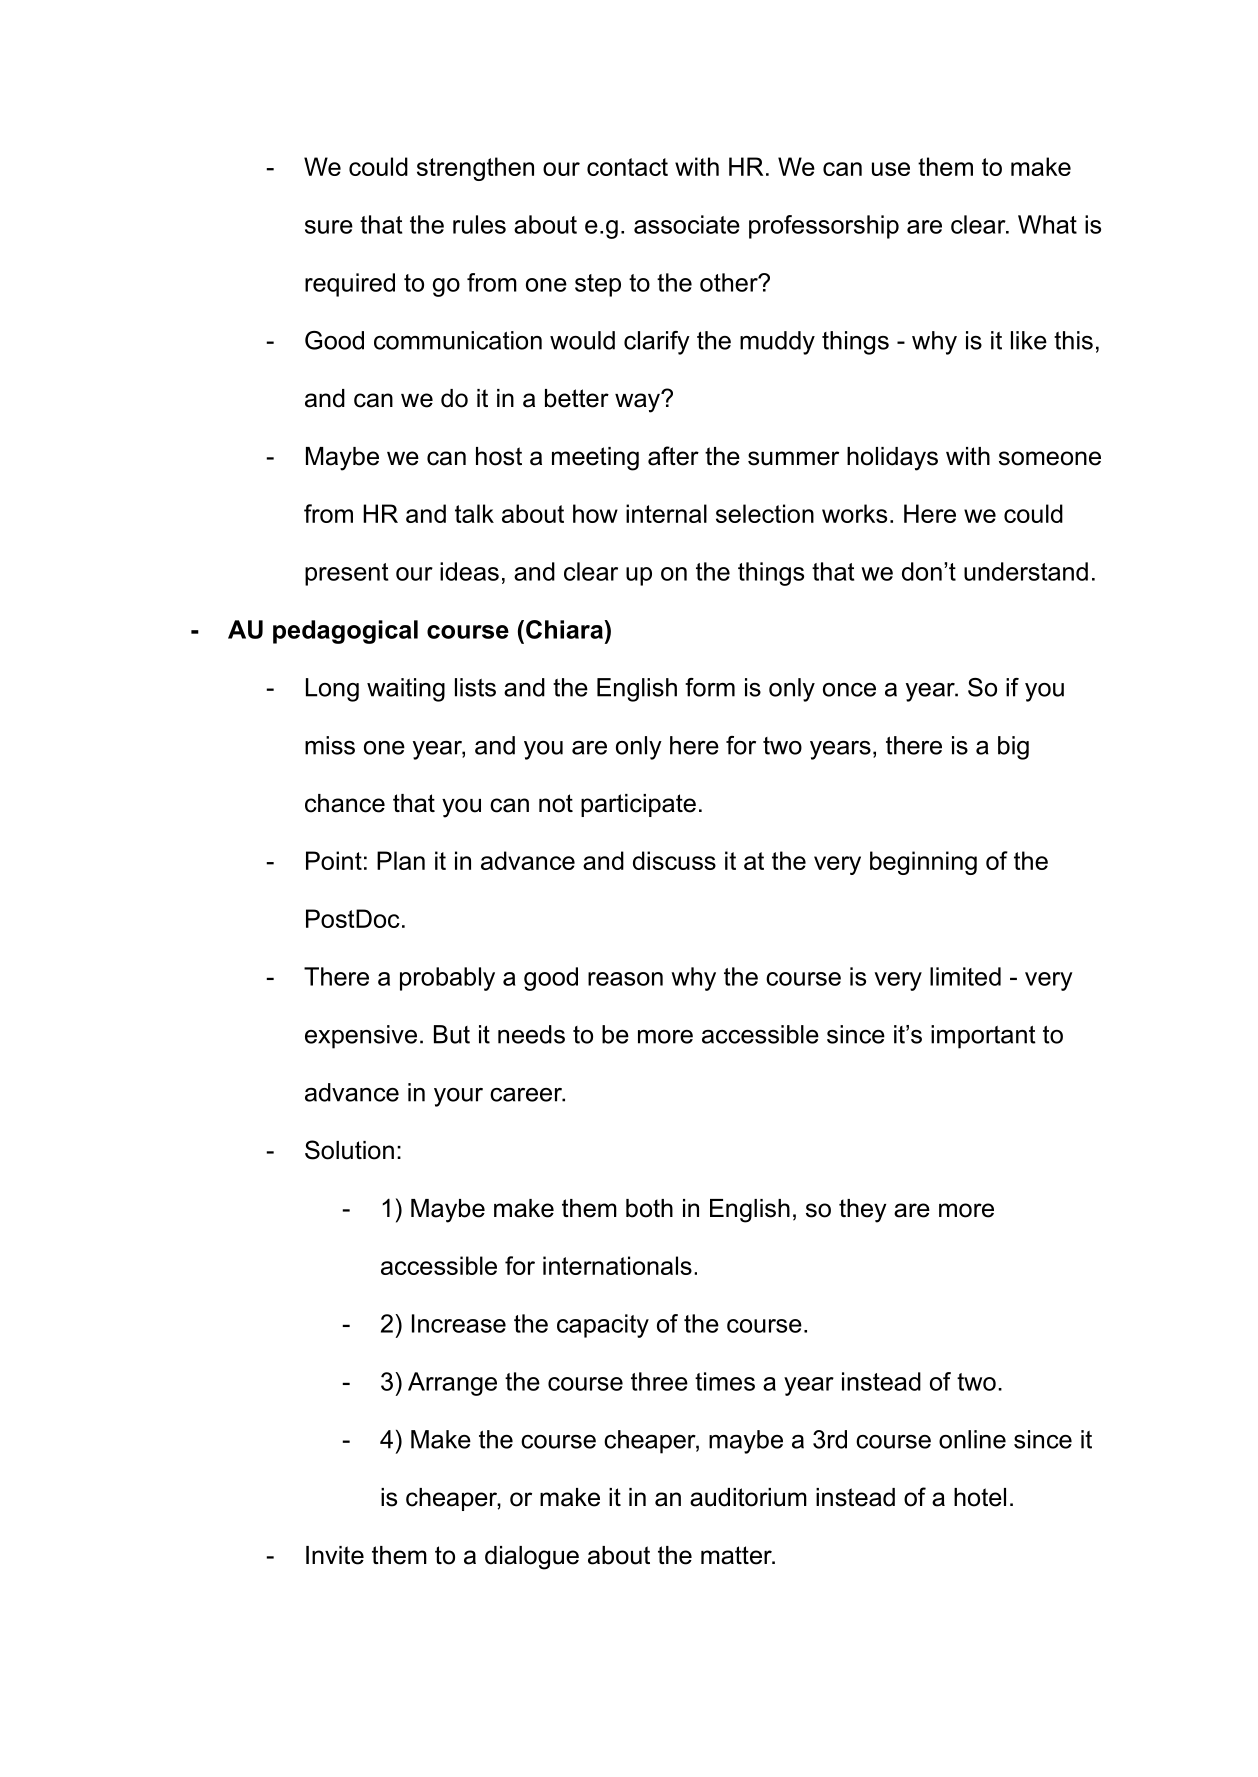 This image has height=1777, width=1258. What do you see at coordinates (1047, 224) in the image?
I see `What` at bounding box center [1047, 224].
